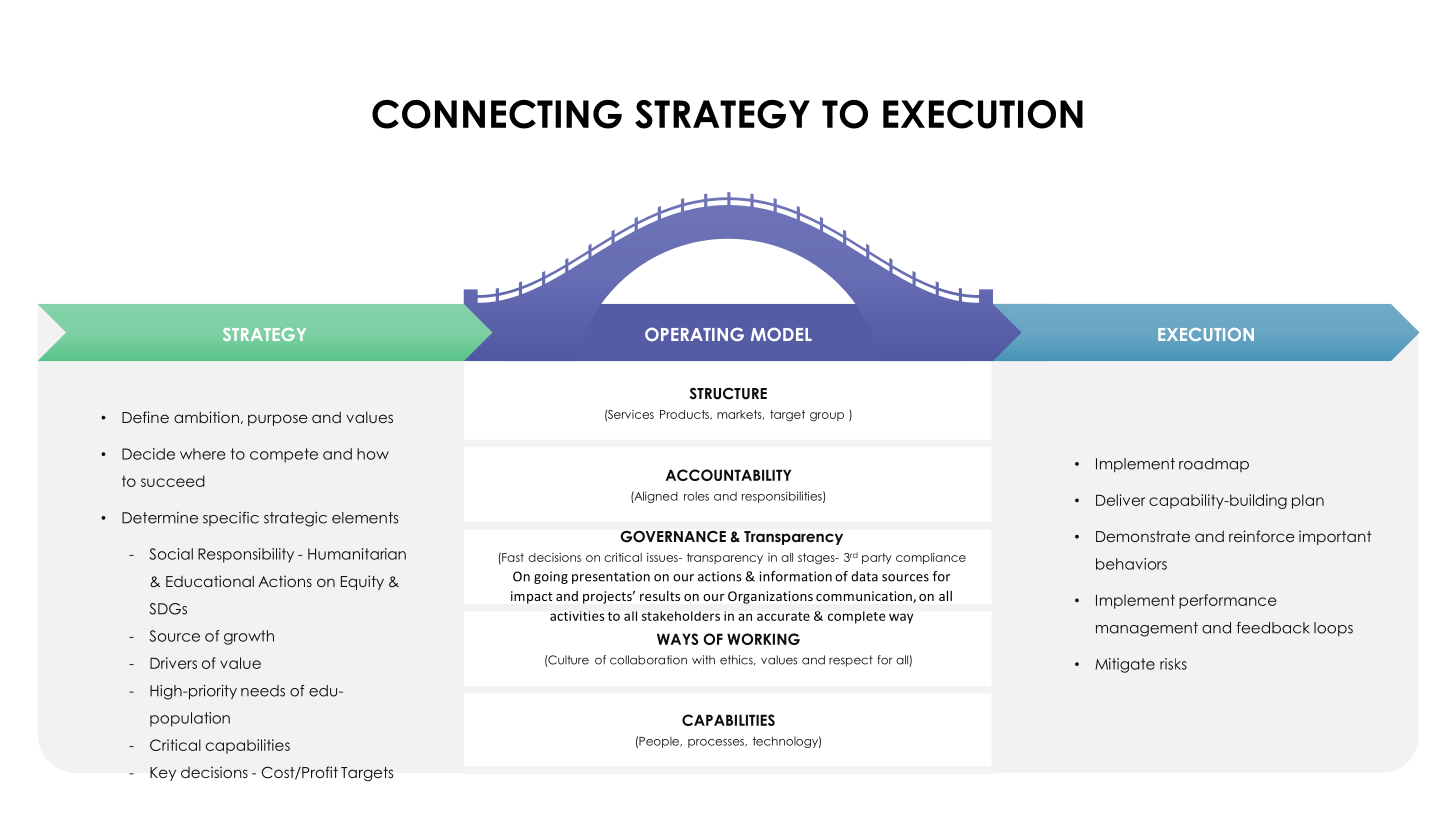 The image size is (1456, 819). What do you see at coordinates (717, 743) in the page?
I see `processes` at bounding box center [717, 743].
